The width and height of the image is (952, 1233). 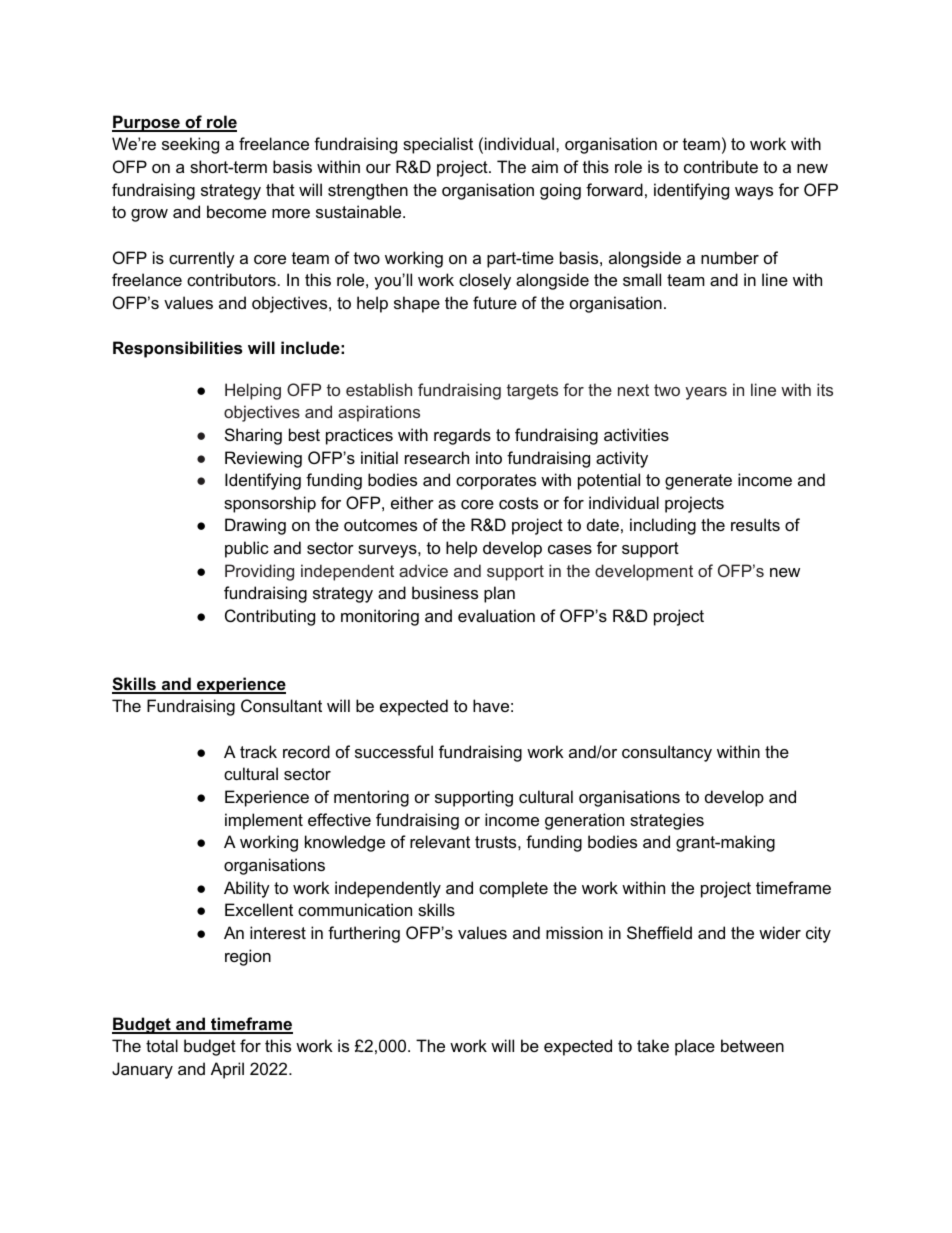 I want to click on April, so click(x=227, y=1070).
